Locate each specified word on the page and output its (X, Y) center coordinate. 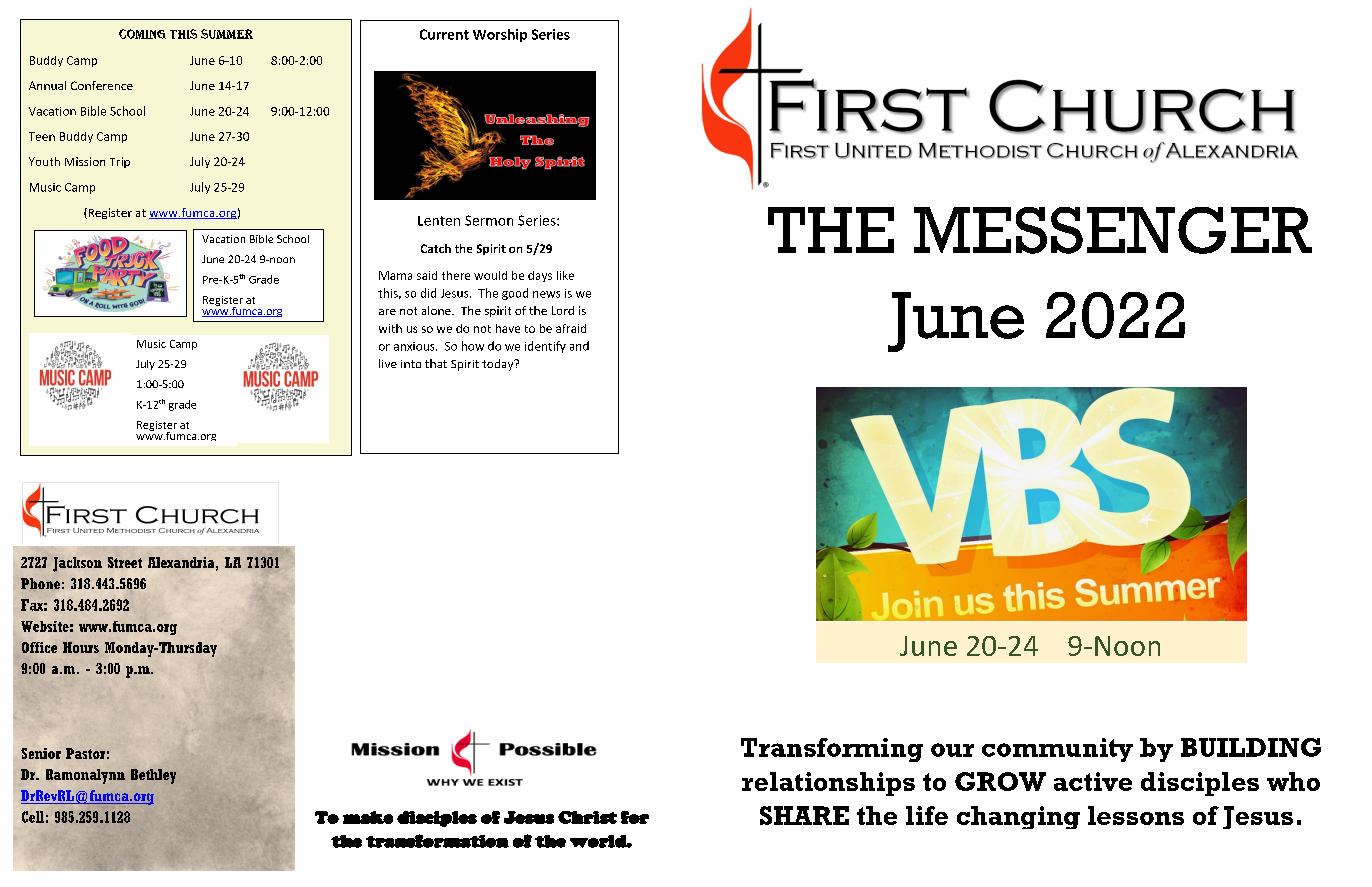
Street (125, 562)
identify (545, 347)
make (368, 817)
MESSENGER (1113, 230)
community (1057, 750)
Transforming (832, 750)
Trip (120, 162)
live (388, 363)
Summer (227, 34)
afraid (571, 328)
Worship (500, 35)
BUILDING (1251, 747)
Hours (81, 647)
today (499, 365)
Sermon (489, 220)
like (565, 275)
